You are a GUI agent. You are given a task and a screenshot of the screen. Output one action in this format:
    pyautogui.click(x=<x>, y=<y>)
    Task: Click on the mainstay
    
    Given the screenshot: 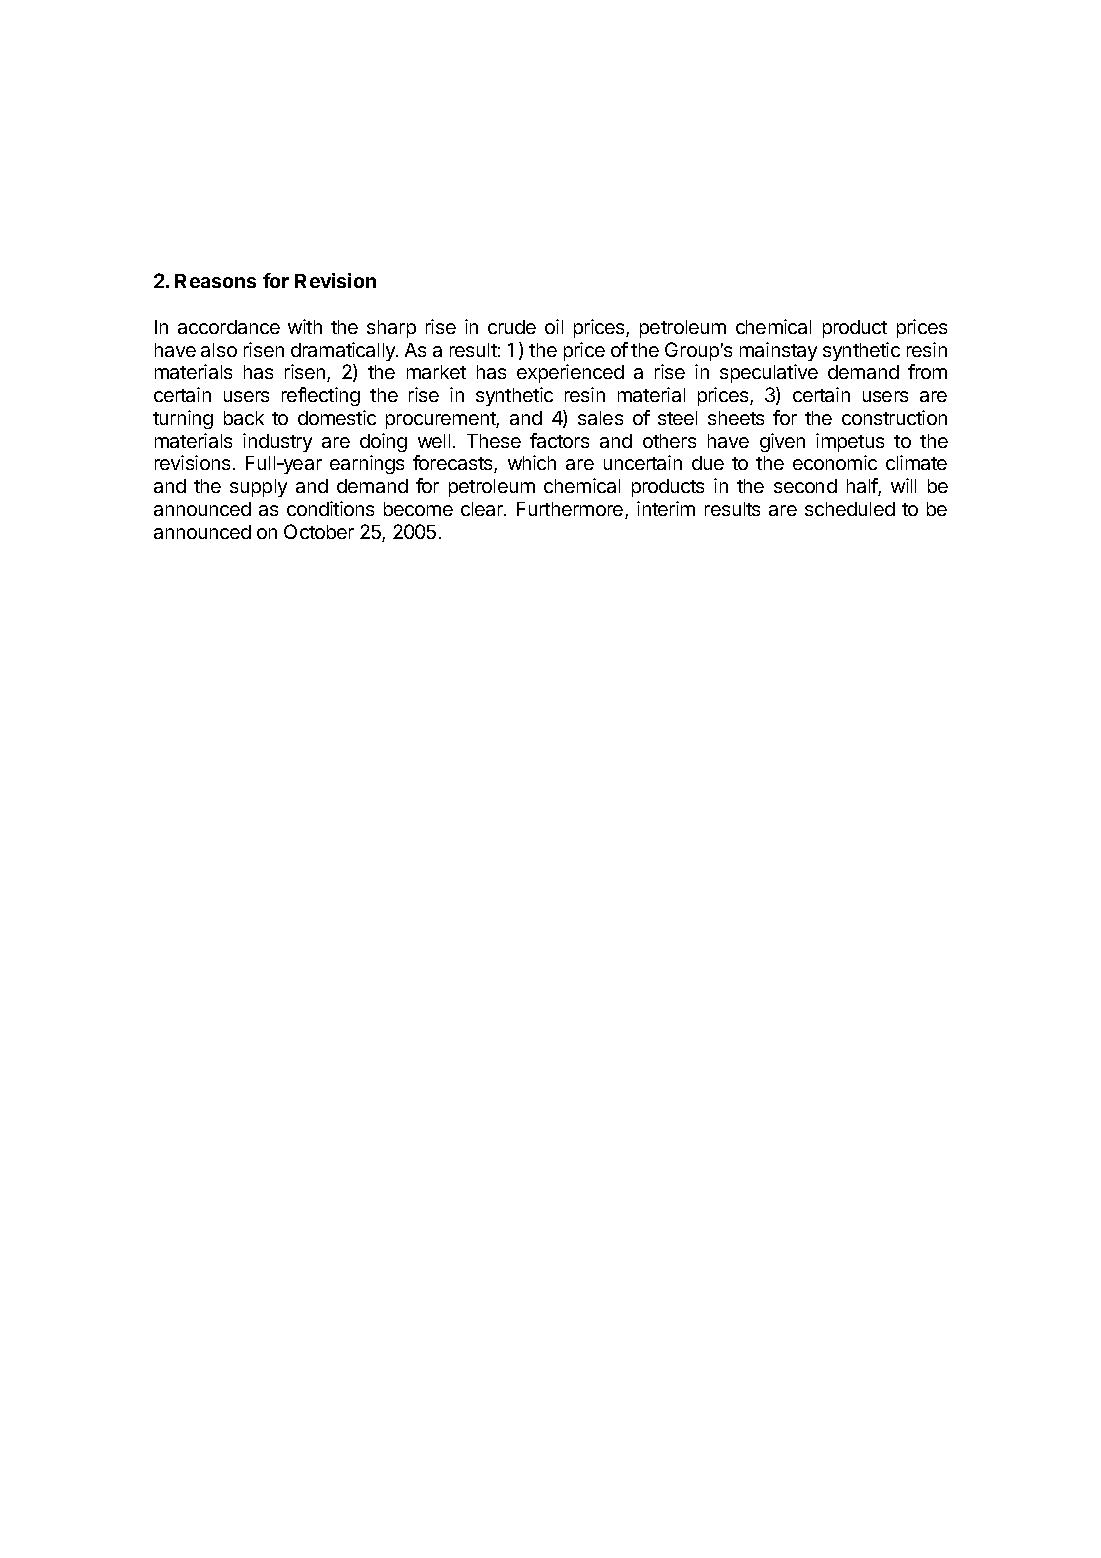 What is the action you would take?
    pyautogui.click(x=778, y=351)
